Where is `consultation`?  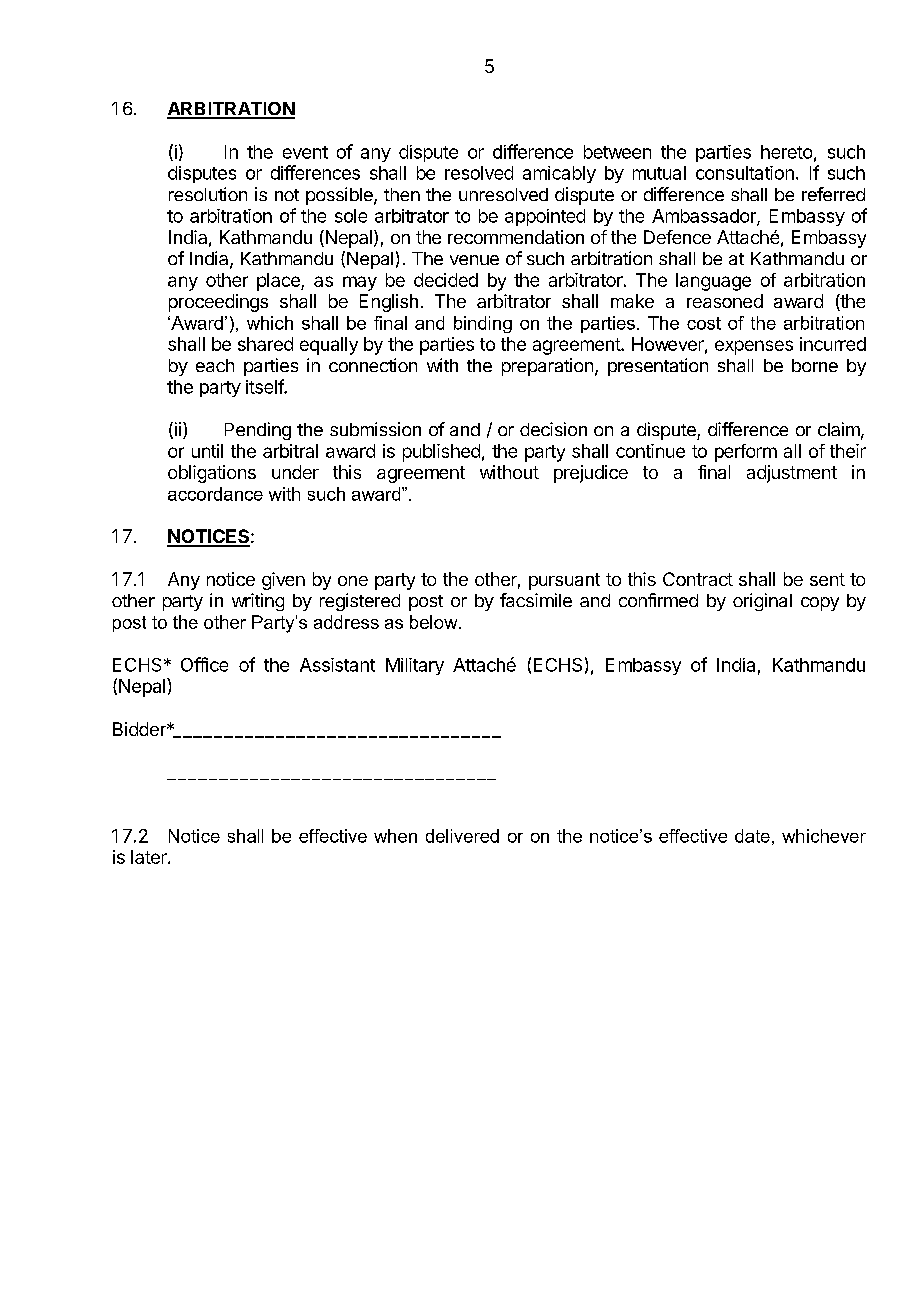 consultation is located at coordinates (745, 173).
